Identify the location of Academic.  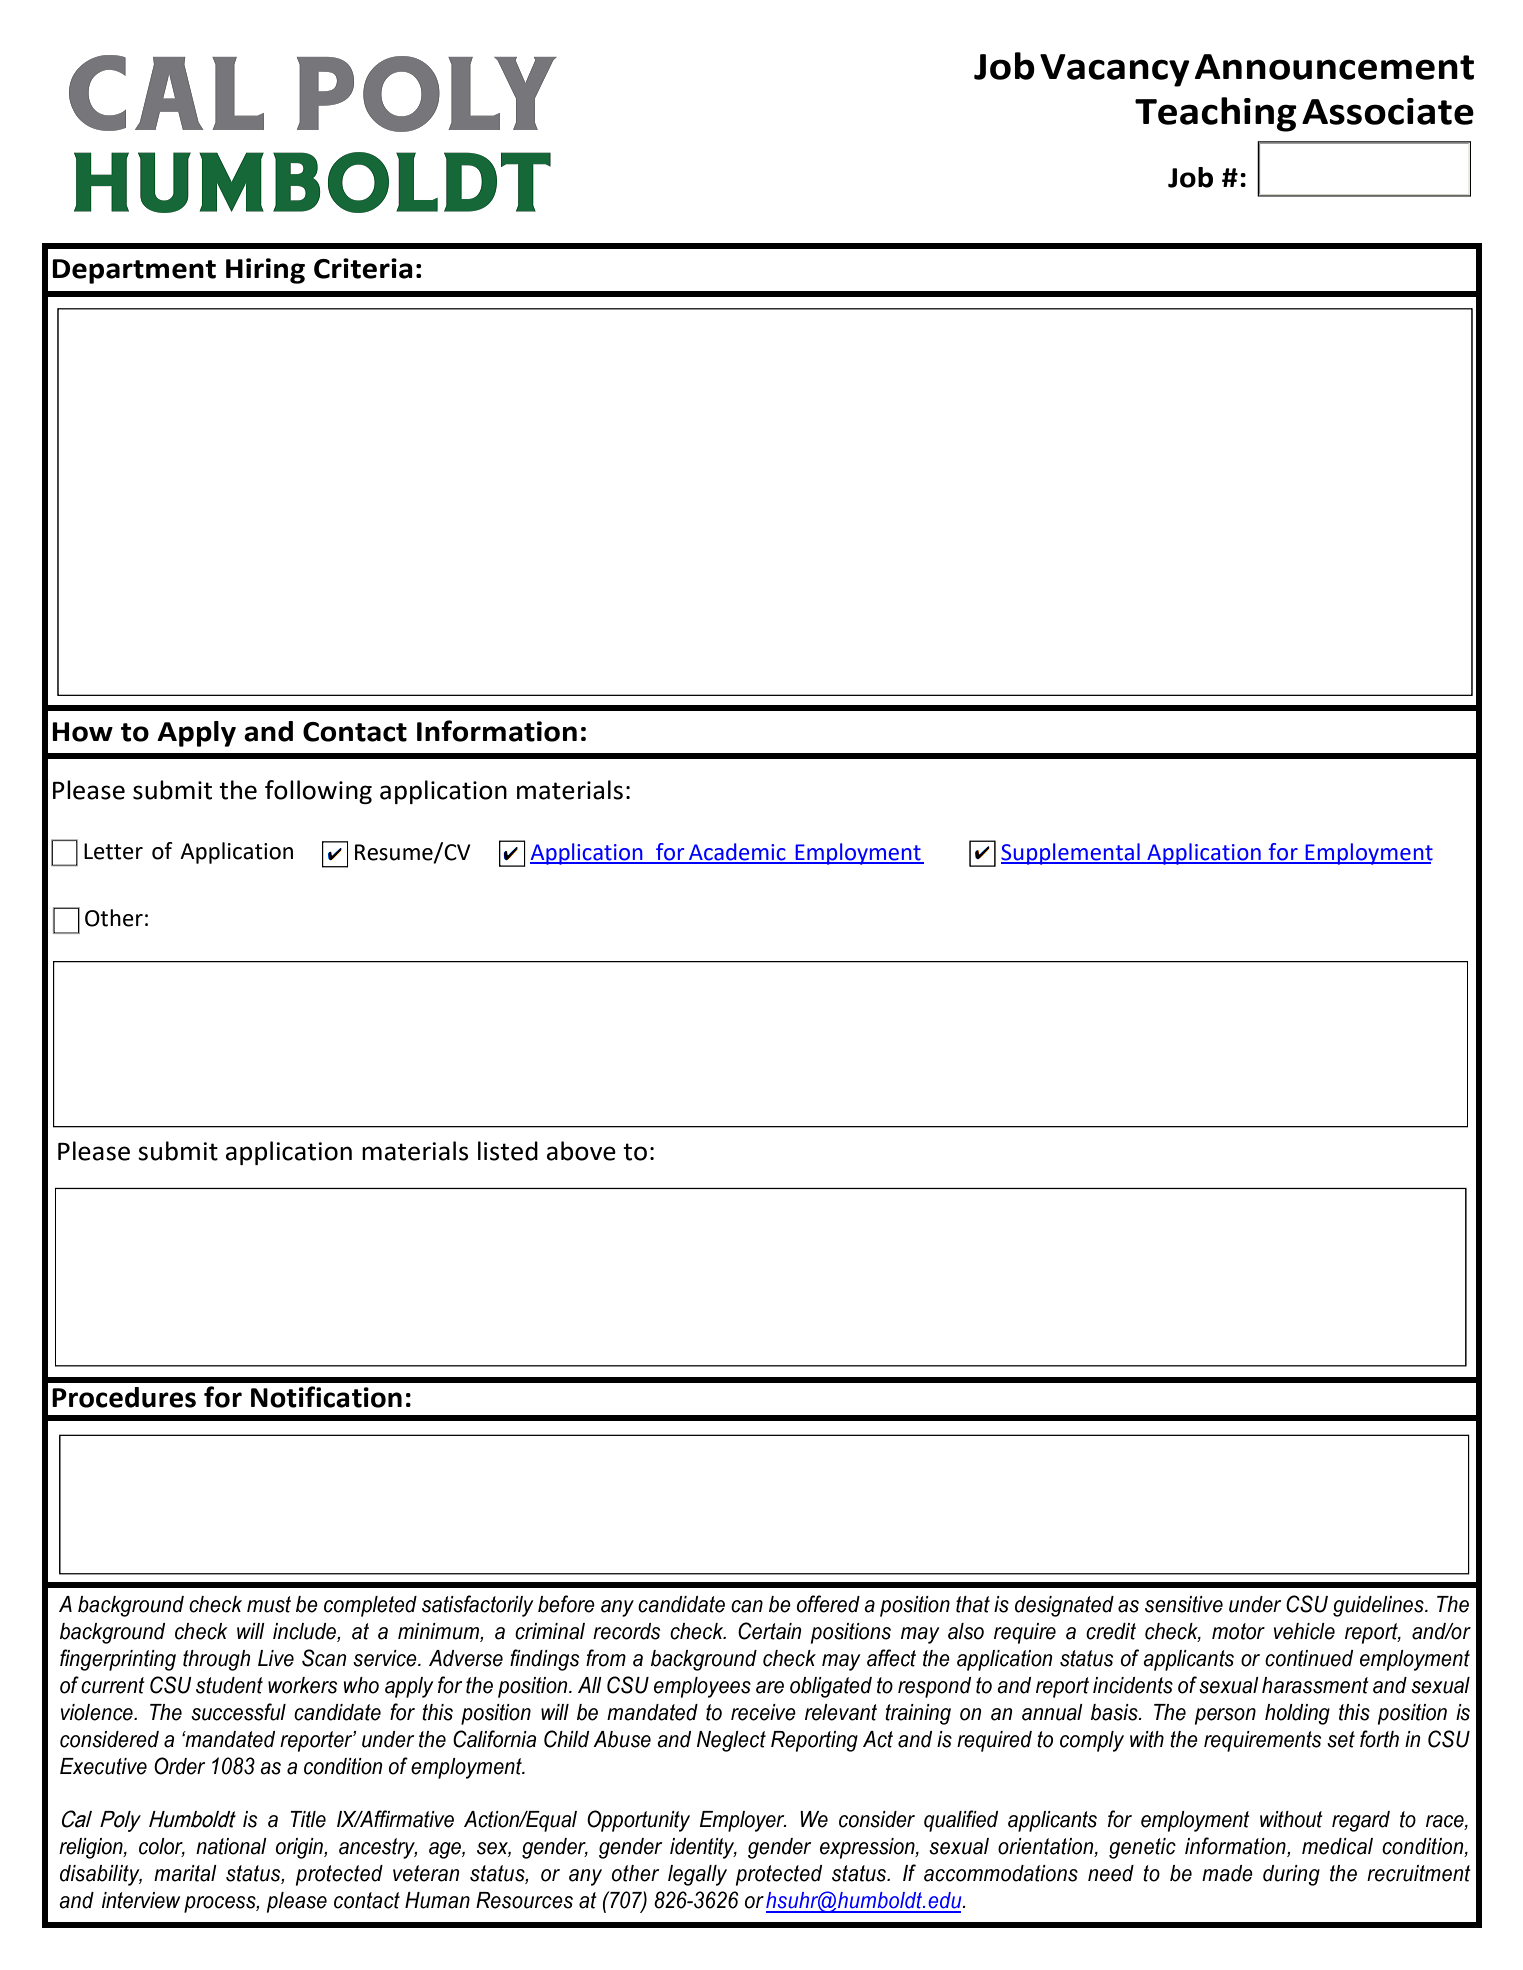
(737, 853).
